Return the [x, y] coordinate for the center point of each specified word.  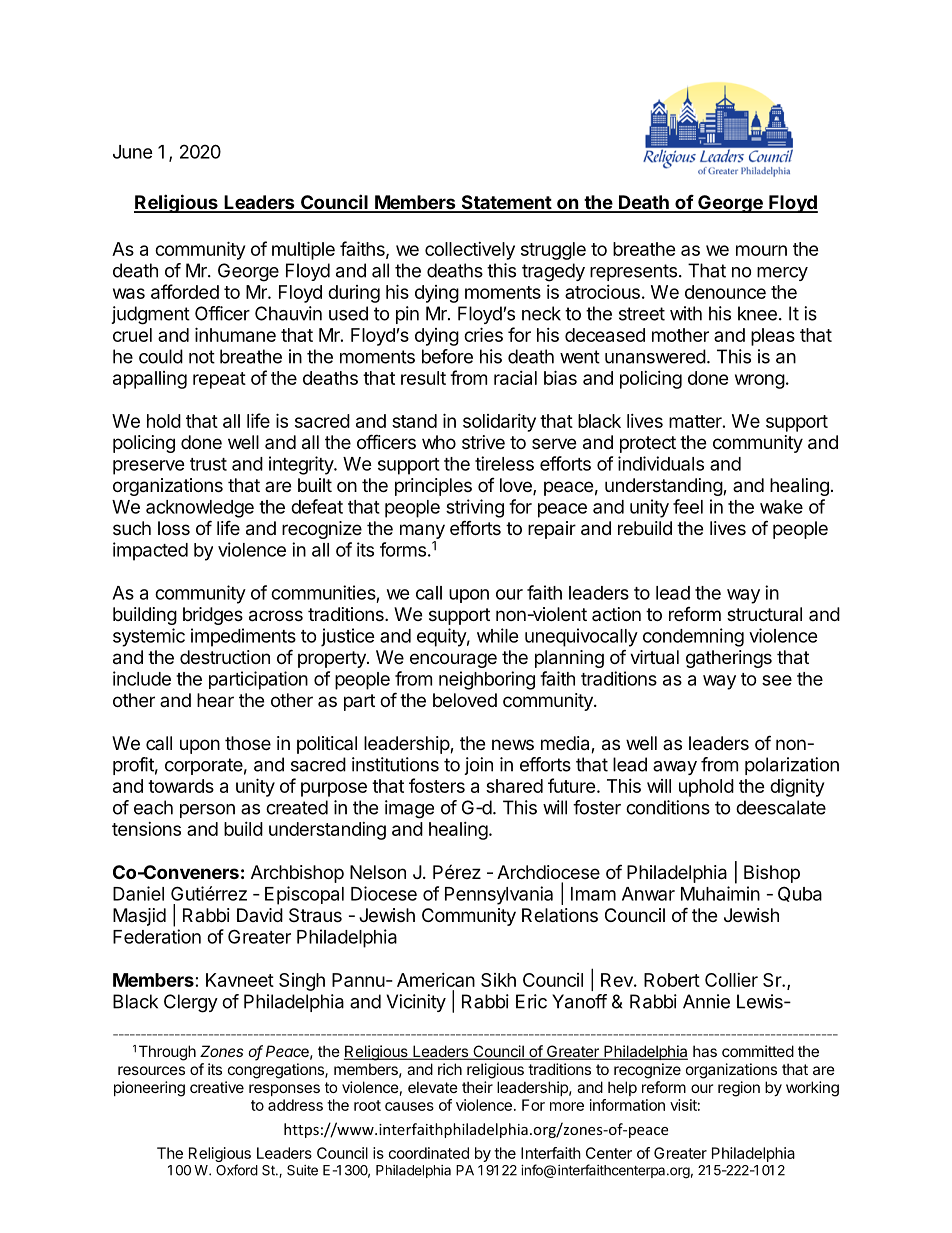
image [409, 809]
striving [475, 508]
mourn [761, 250]
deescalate [781, 807]
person [207, 811]
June [133, 152]
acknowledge [200, 509]
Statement [506, 203]
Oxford [237, 1170]
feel [688, 506]
